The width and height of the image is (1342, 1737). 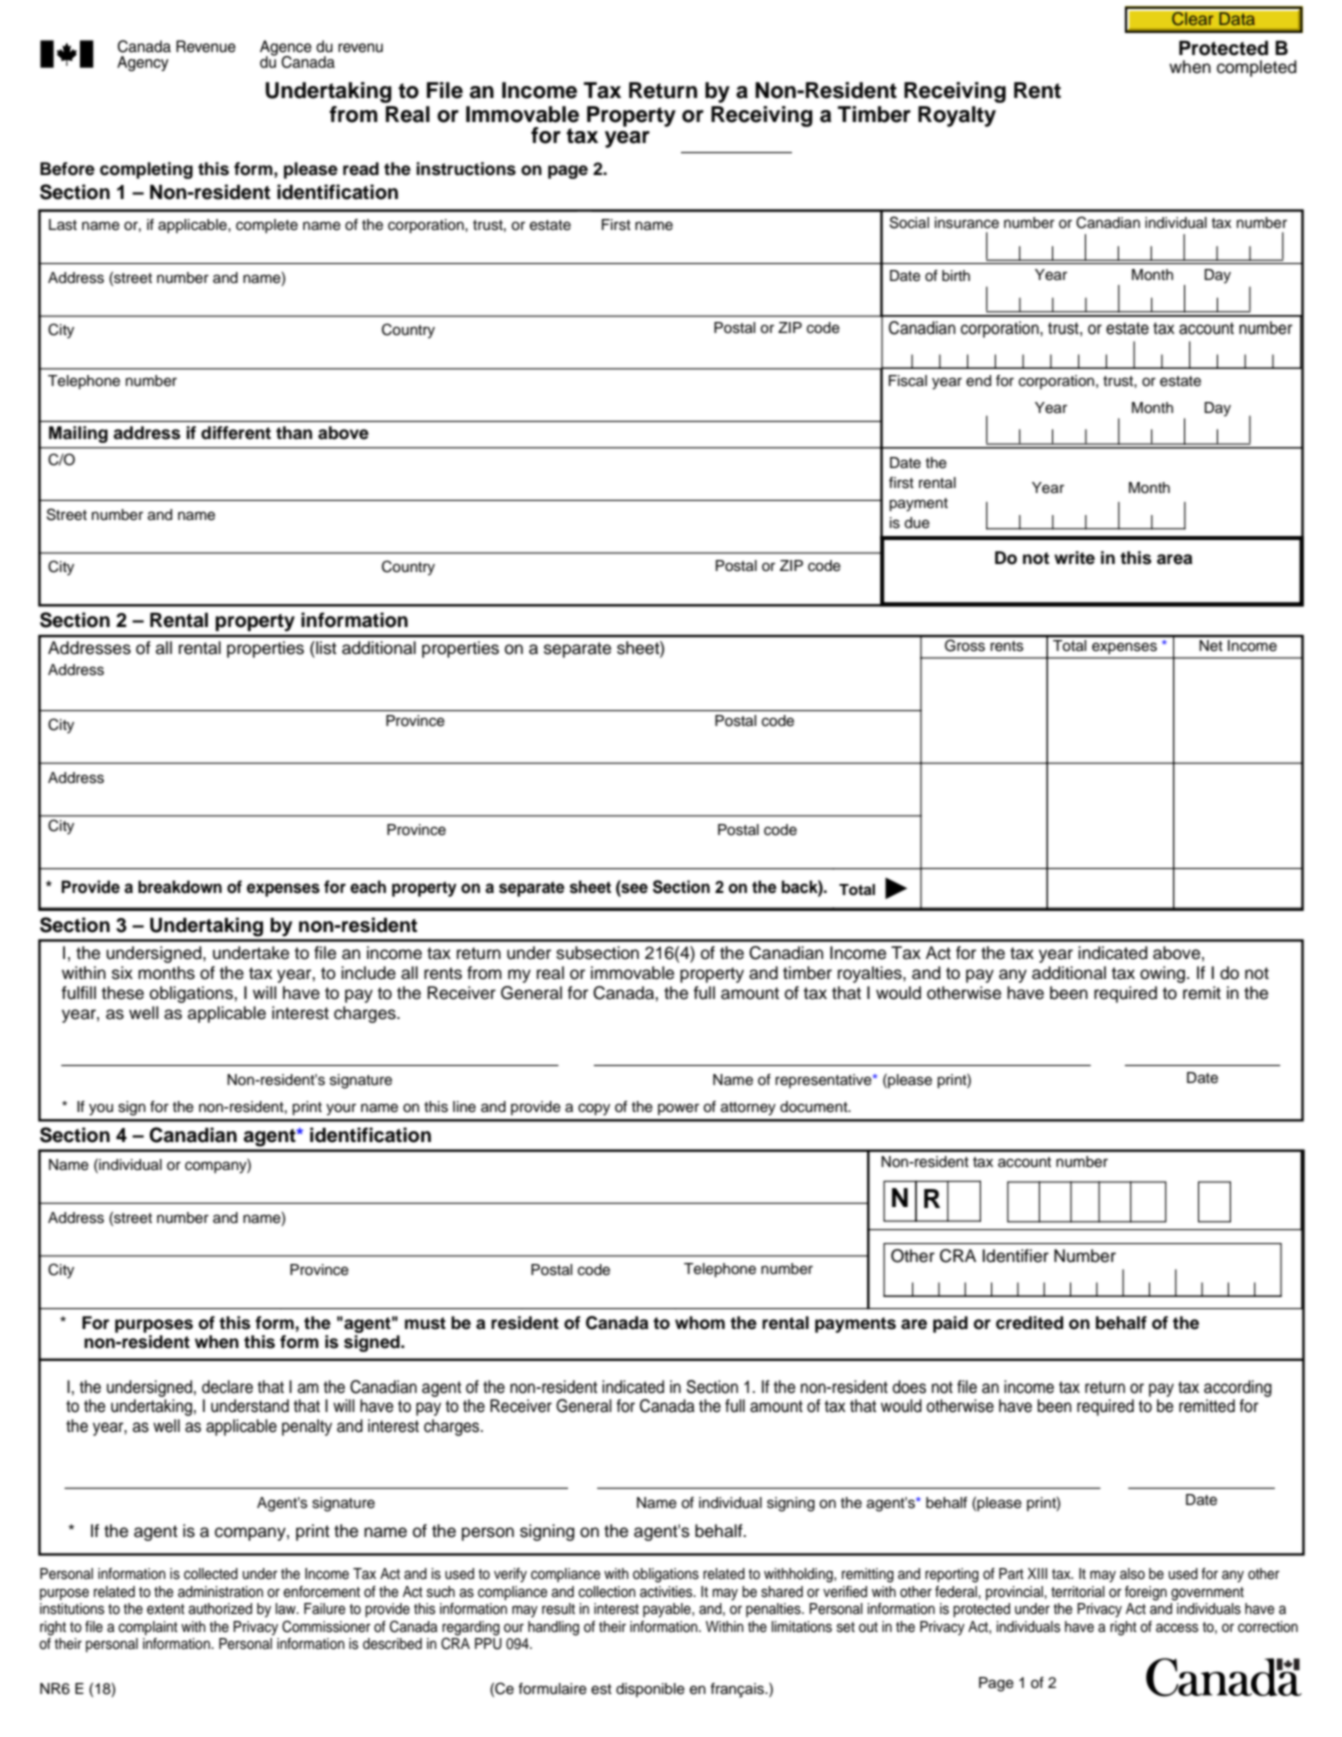 I want to click on insurance, so click(x=967, y=223).
